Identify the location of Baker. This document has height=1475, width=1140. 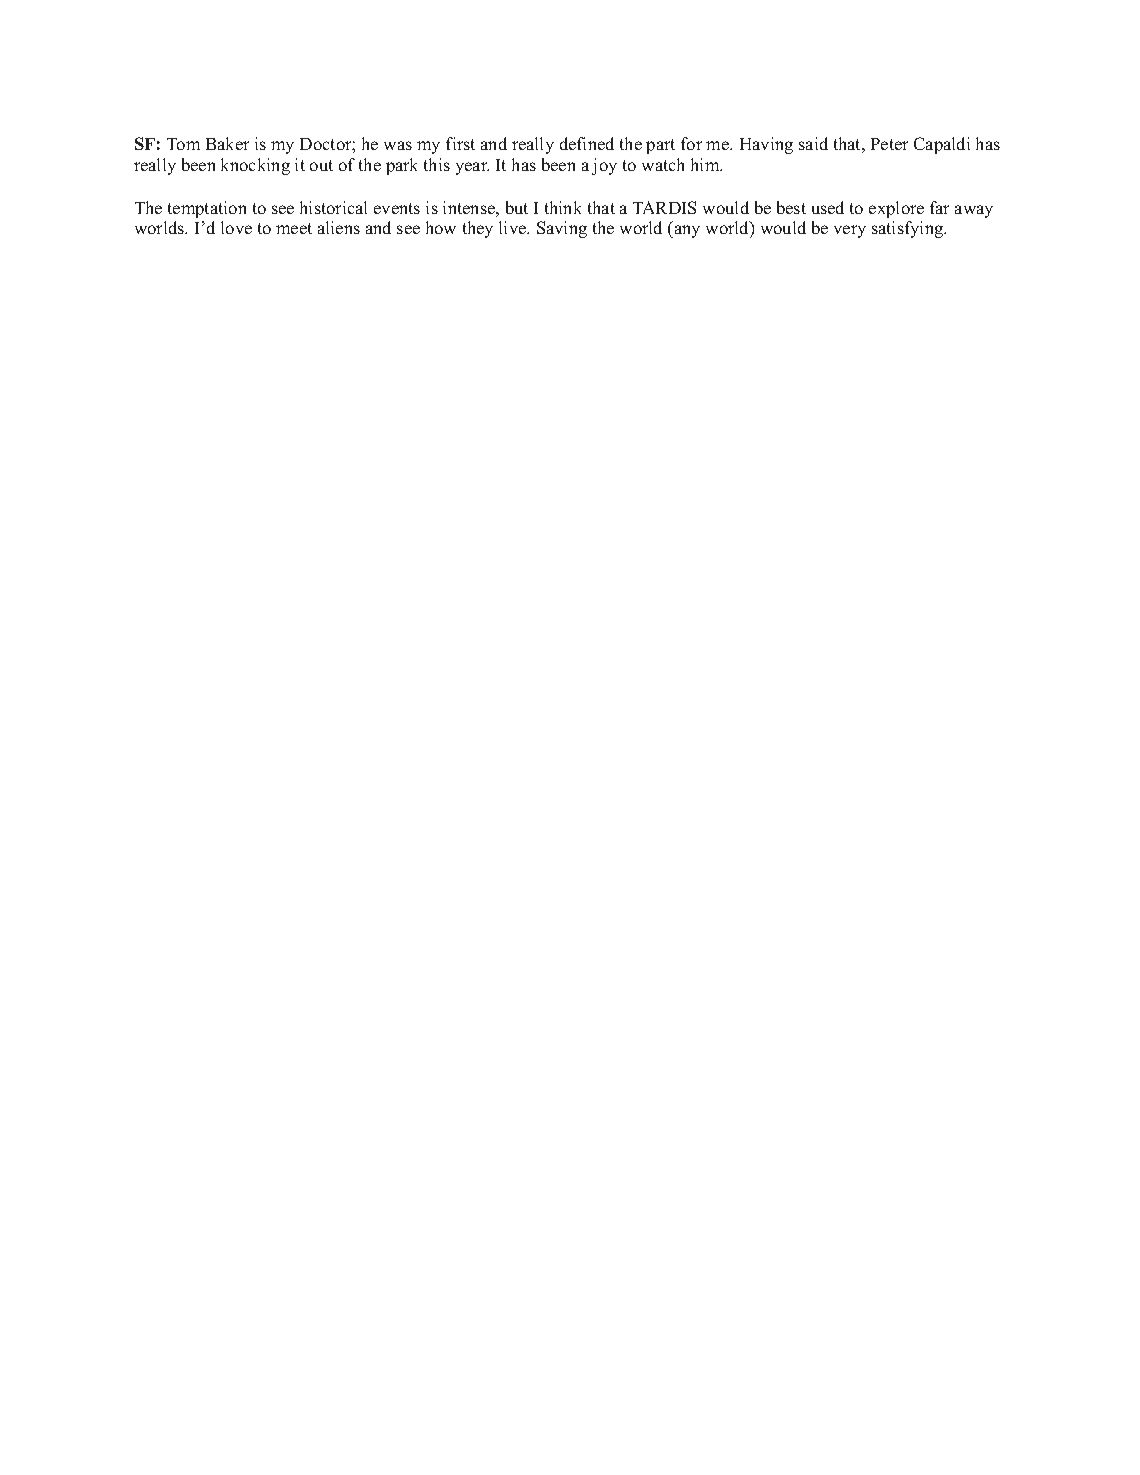
(227, 143).
